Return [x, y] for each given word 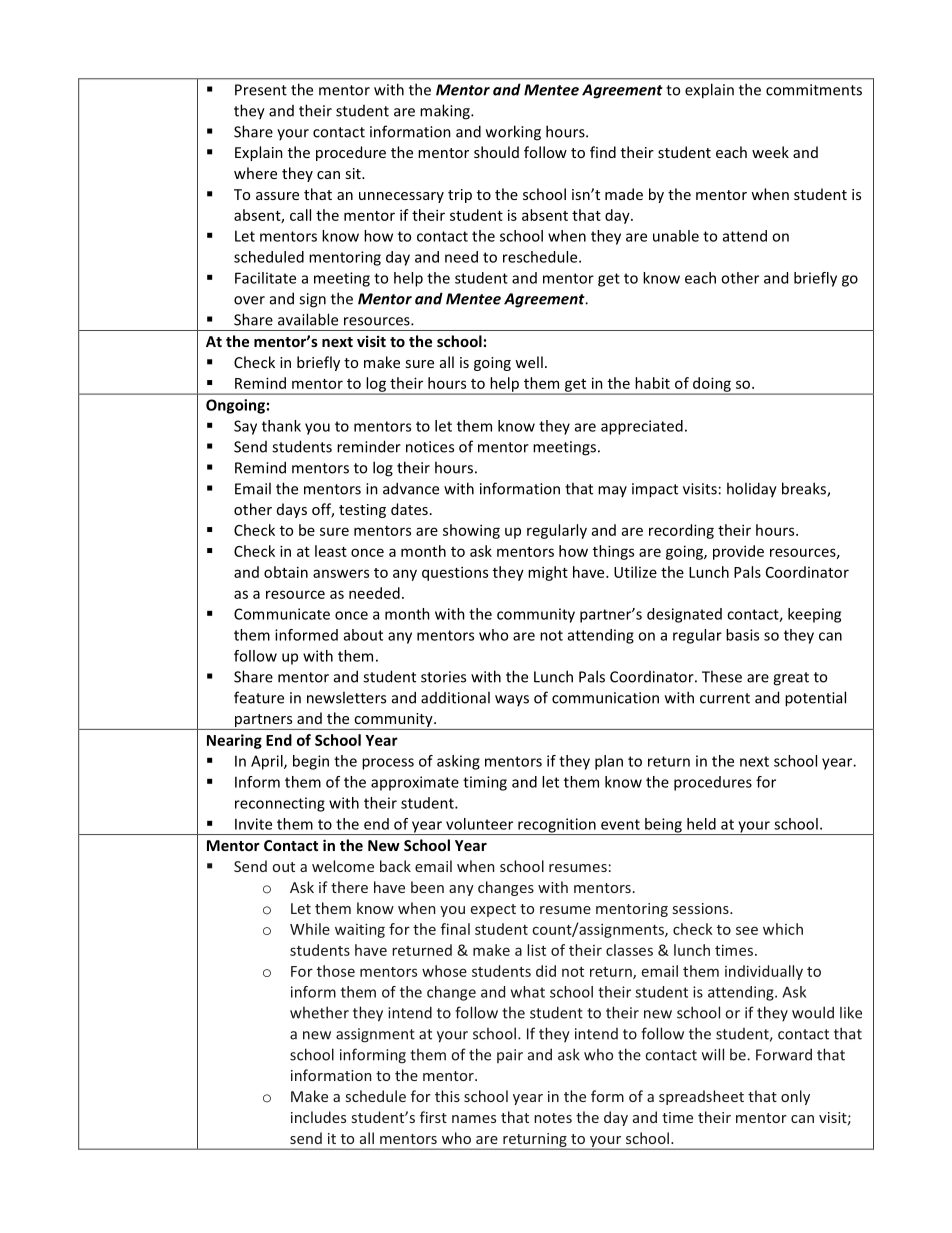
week [770, 152]
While [310, 929]
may [612, 491]
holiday [752, 490]
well [529, 362]
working [513, 133]
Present [261, 90]
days [292, 510]
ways [512, 700]
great [791, 679]
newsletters [346, 697]
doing [712, 385]
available [308, 319]
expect [493, 910]
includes [318, 1117]
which [783, 929]
